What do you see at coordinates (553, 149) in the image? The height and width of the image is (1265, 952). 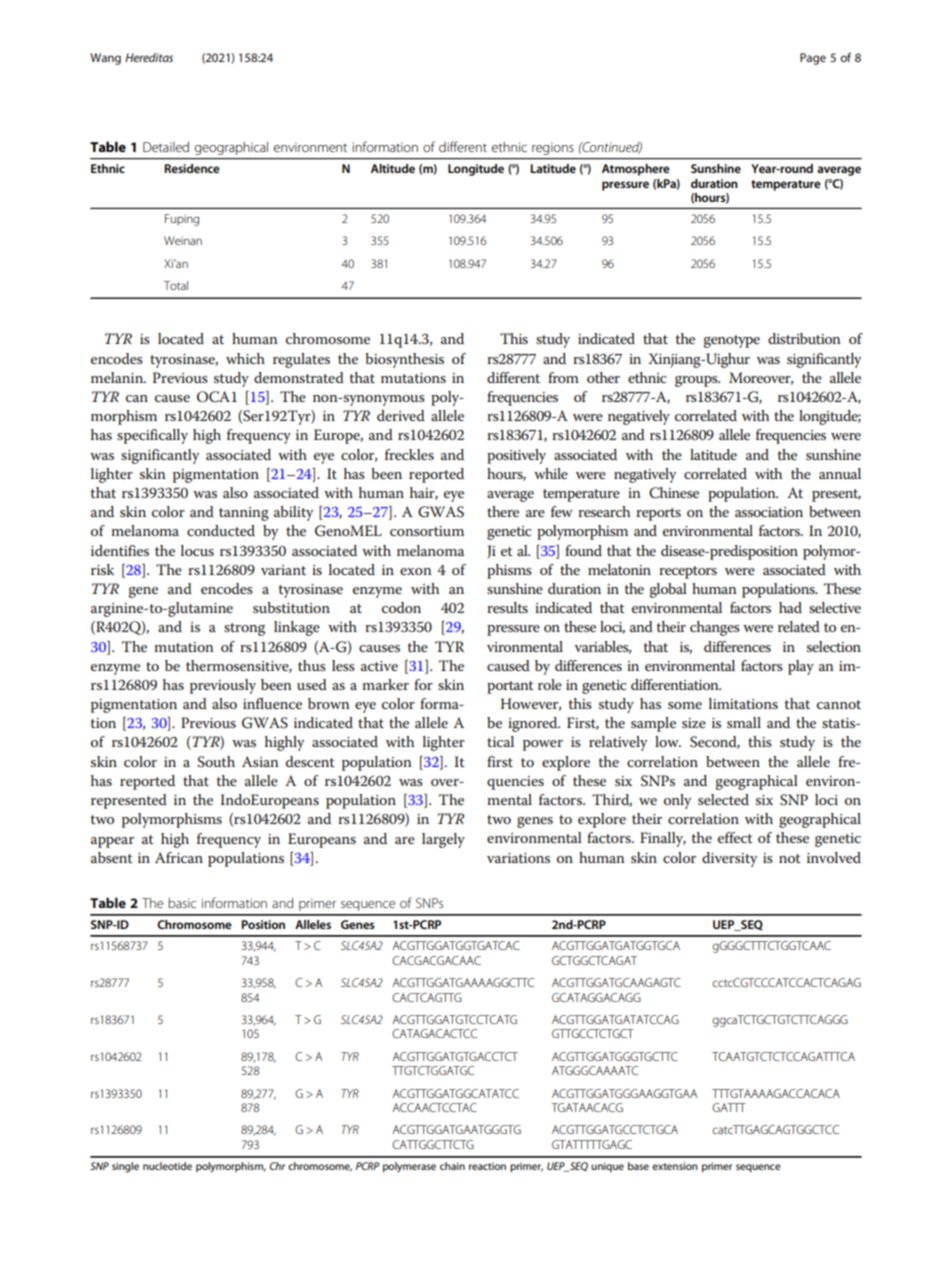 I see `regions` at bounding box center [553, 149].
